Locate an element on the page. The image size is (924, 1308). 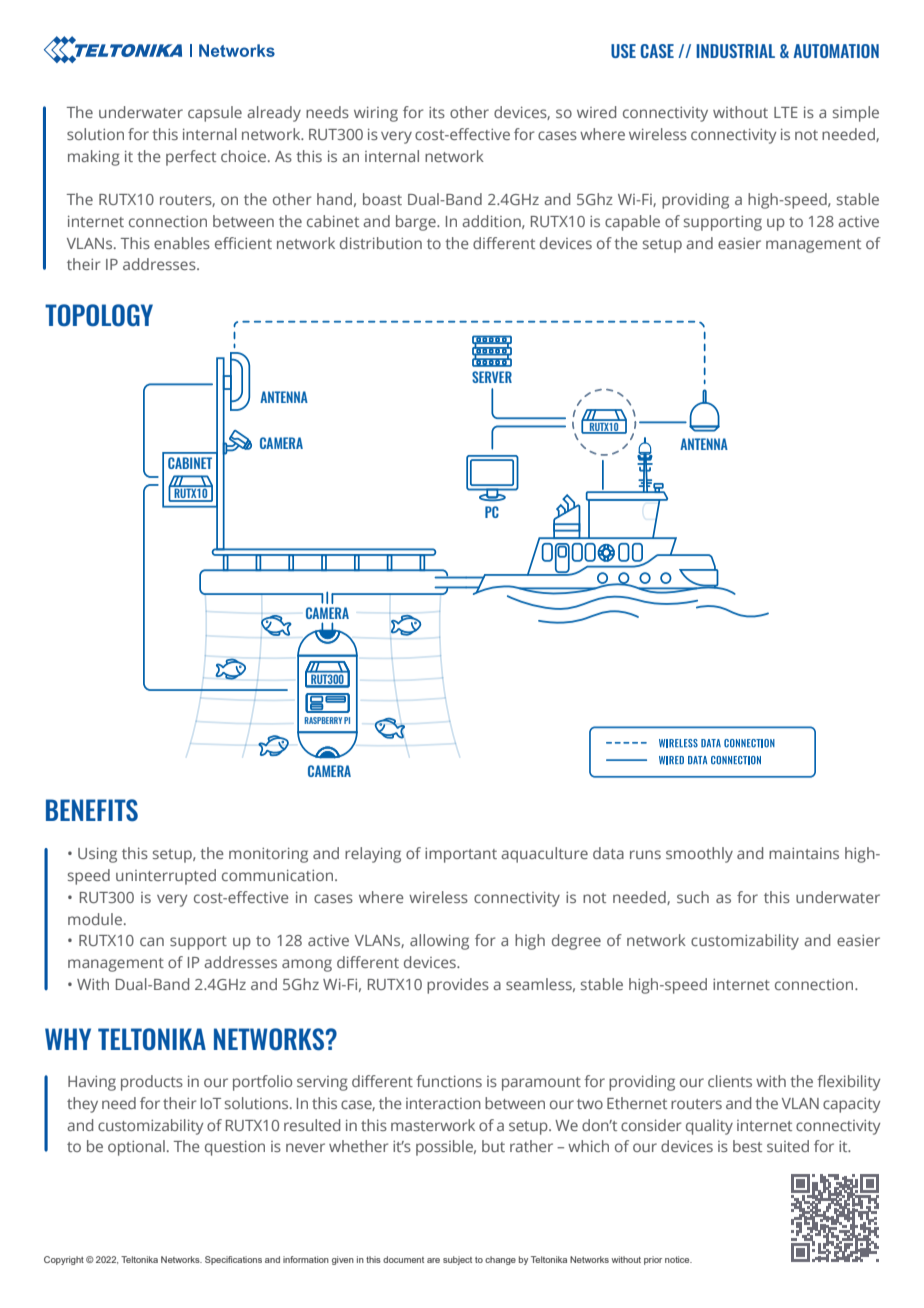
maintains is located at coordinates (804, 853).
